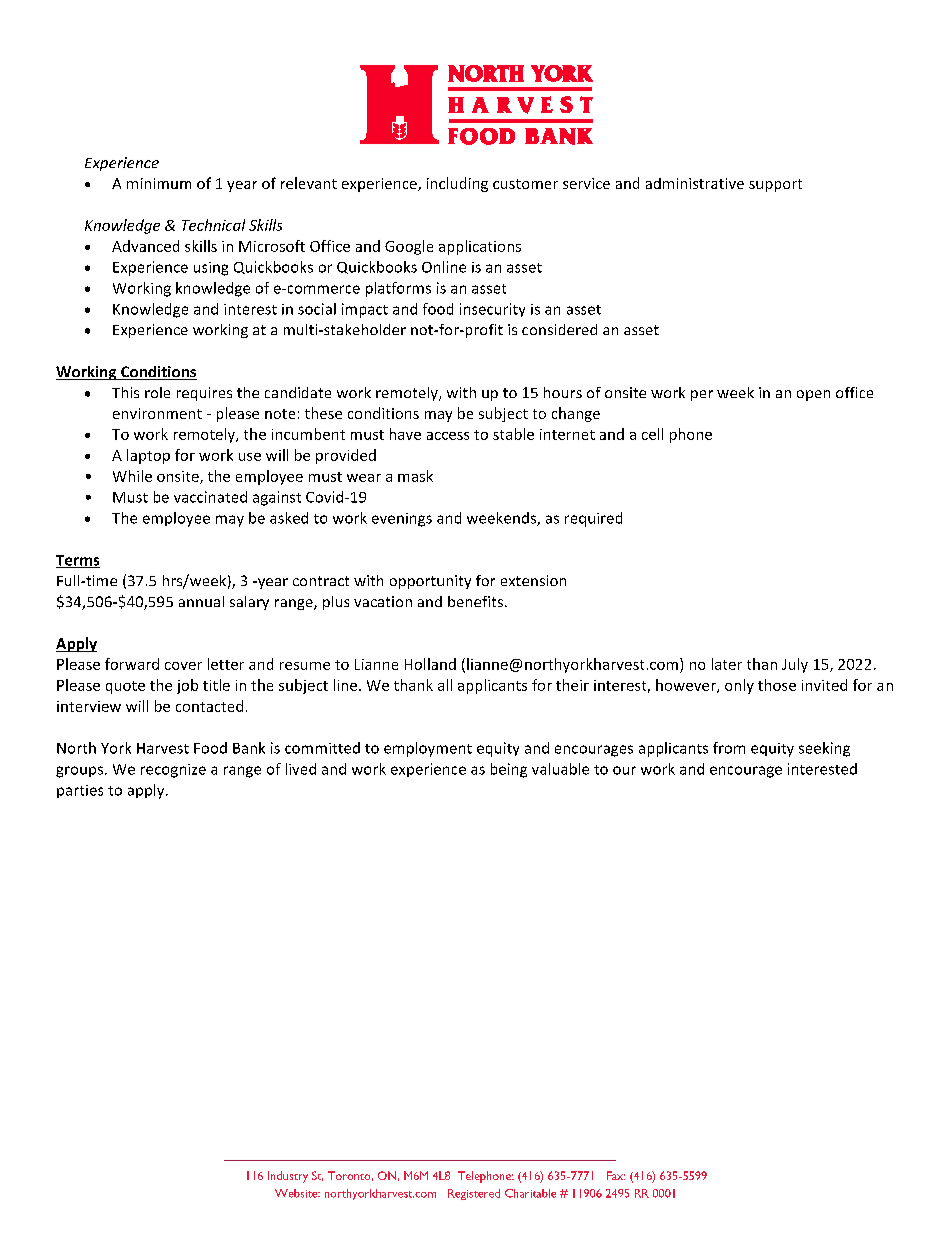 Image resolution: width=952 pixels, height=1233 pixels. I want to click on job, so click(187, 686).
